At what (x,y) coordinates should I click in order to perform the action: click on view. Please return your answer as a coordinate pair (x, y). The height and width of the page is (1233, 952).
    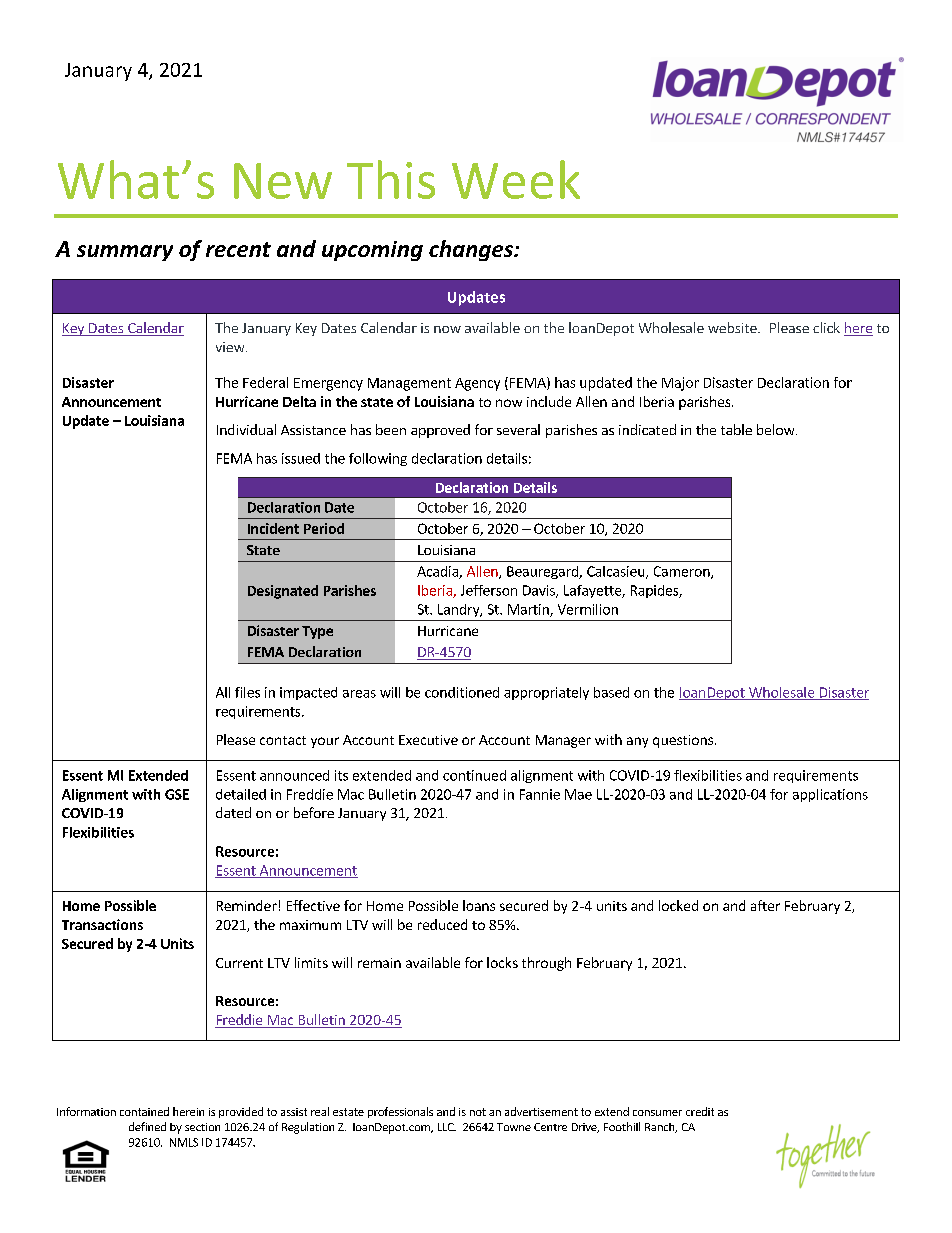
    Looking at the image, I should click on (231, 347).
